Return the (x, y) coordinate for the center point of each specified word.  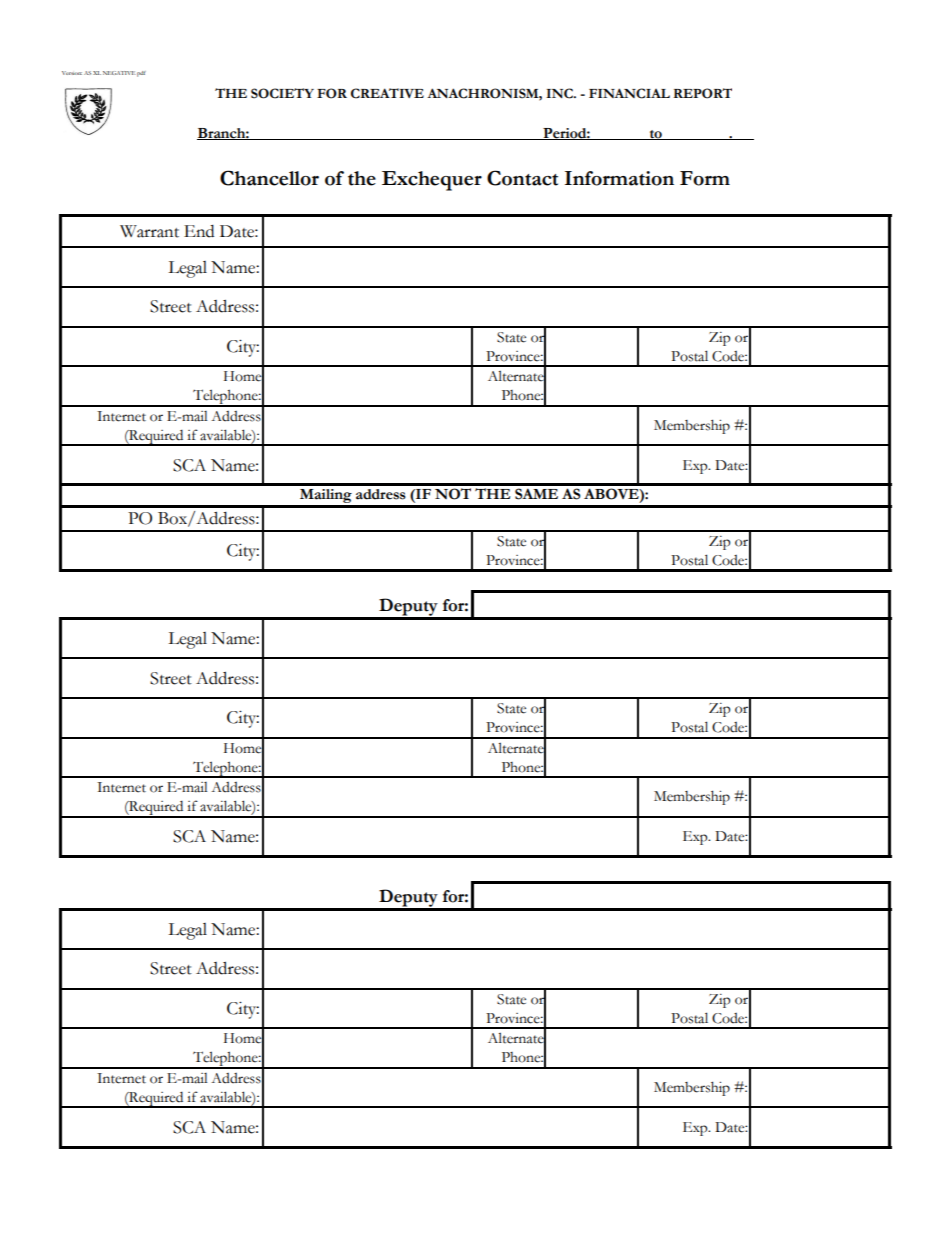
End (199, 231)
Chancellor (269, 178)
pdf (141, 74)
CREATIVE (387, 93)
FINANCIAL (629, 93)
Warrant (149, 231)
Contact (522, 178)
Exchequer (432, 181)
